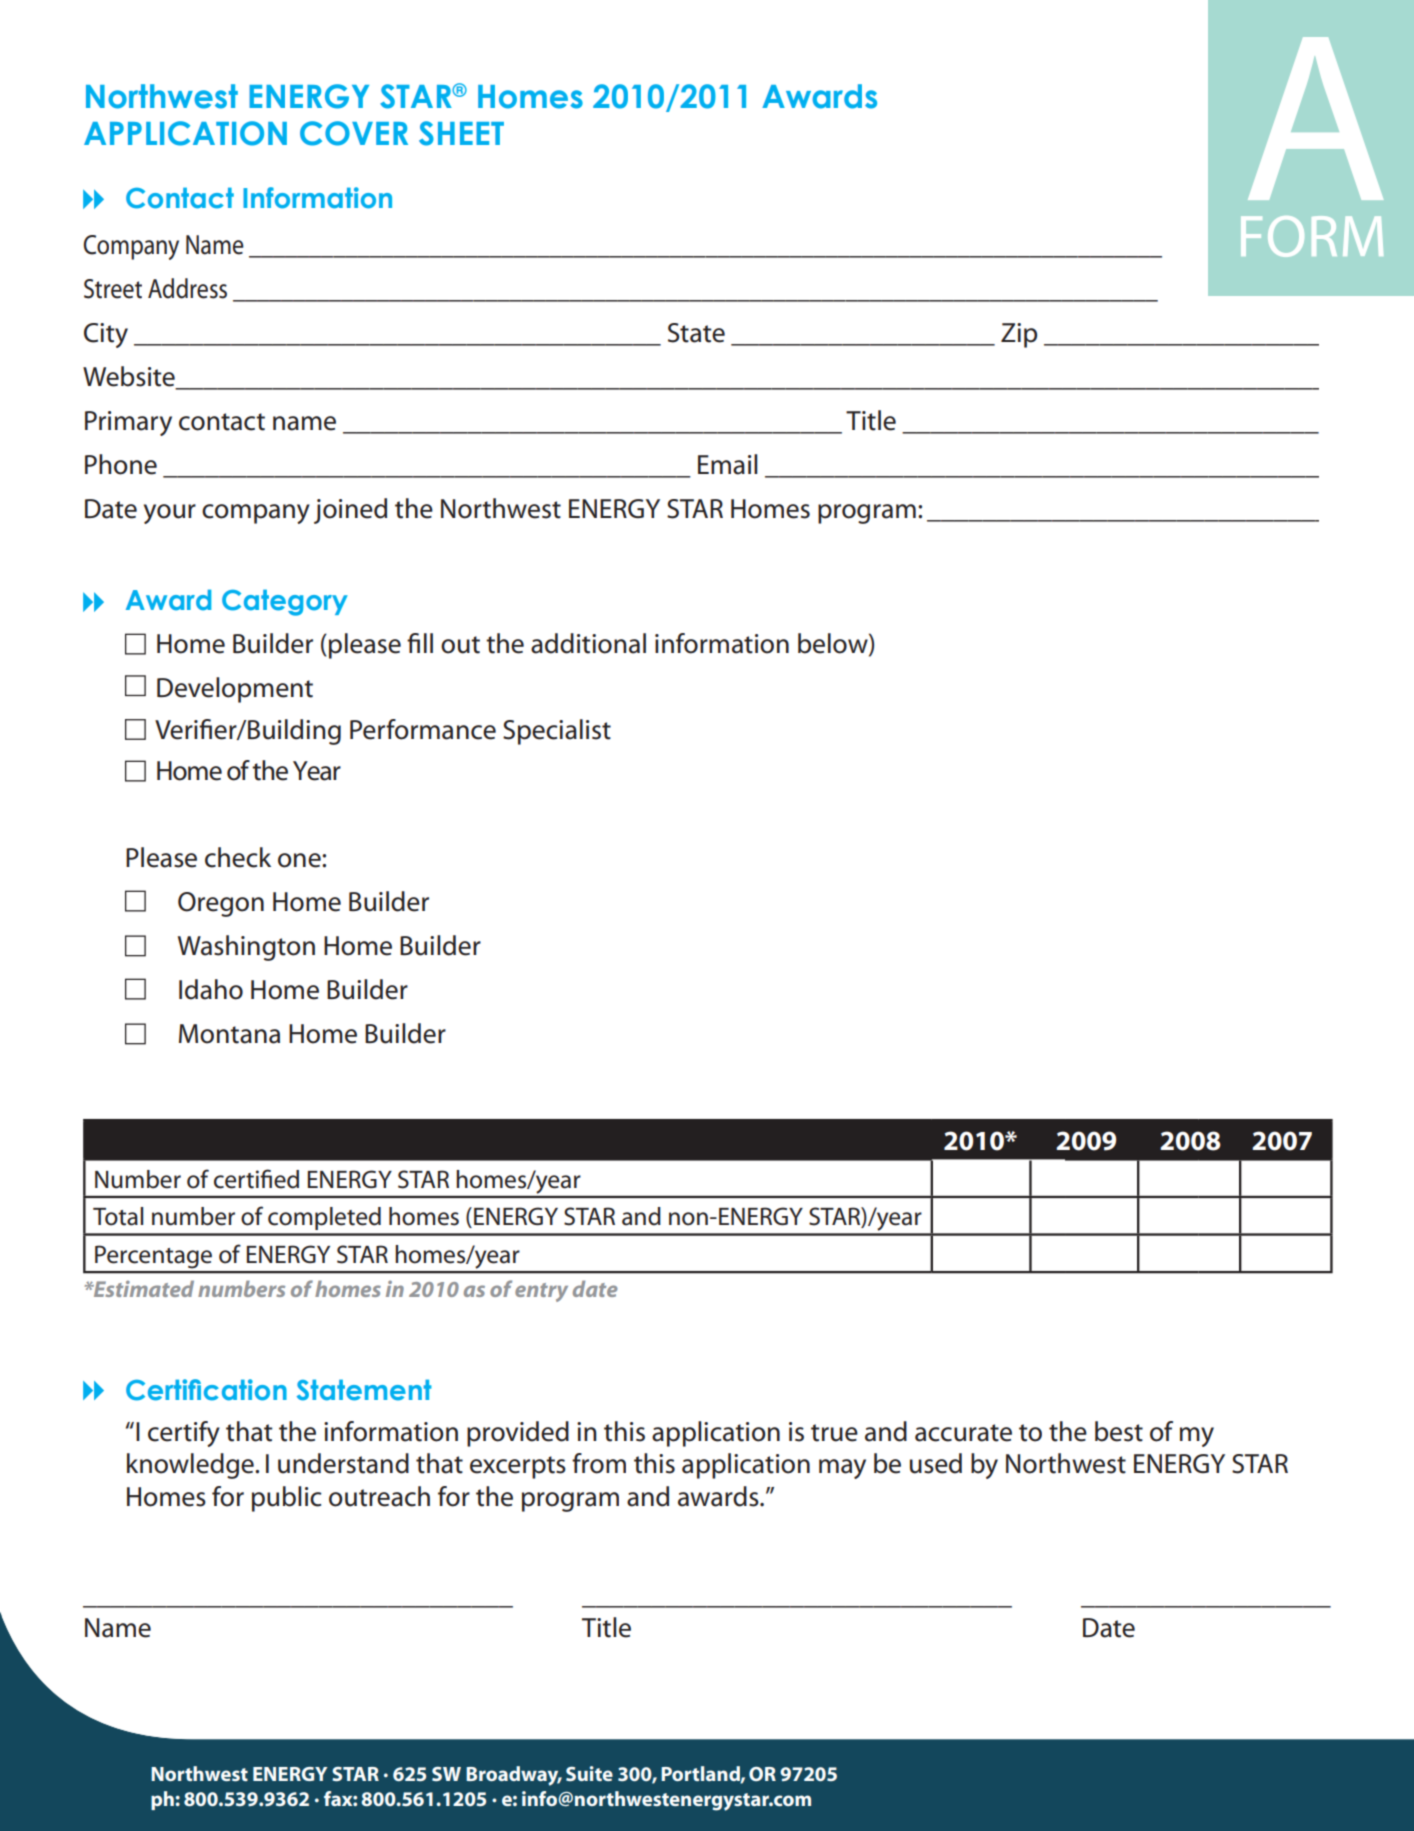 The width and height of the screenshot is (1414, 1831). What do you see at coordinates (143, 1288) in the screenshot?
I see `Estimated` at bounding box center [143, 1288].
